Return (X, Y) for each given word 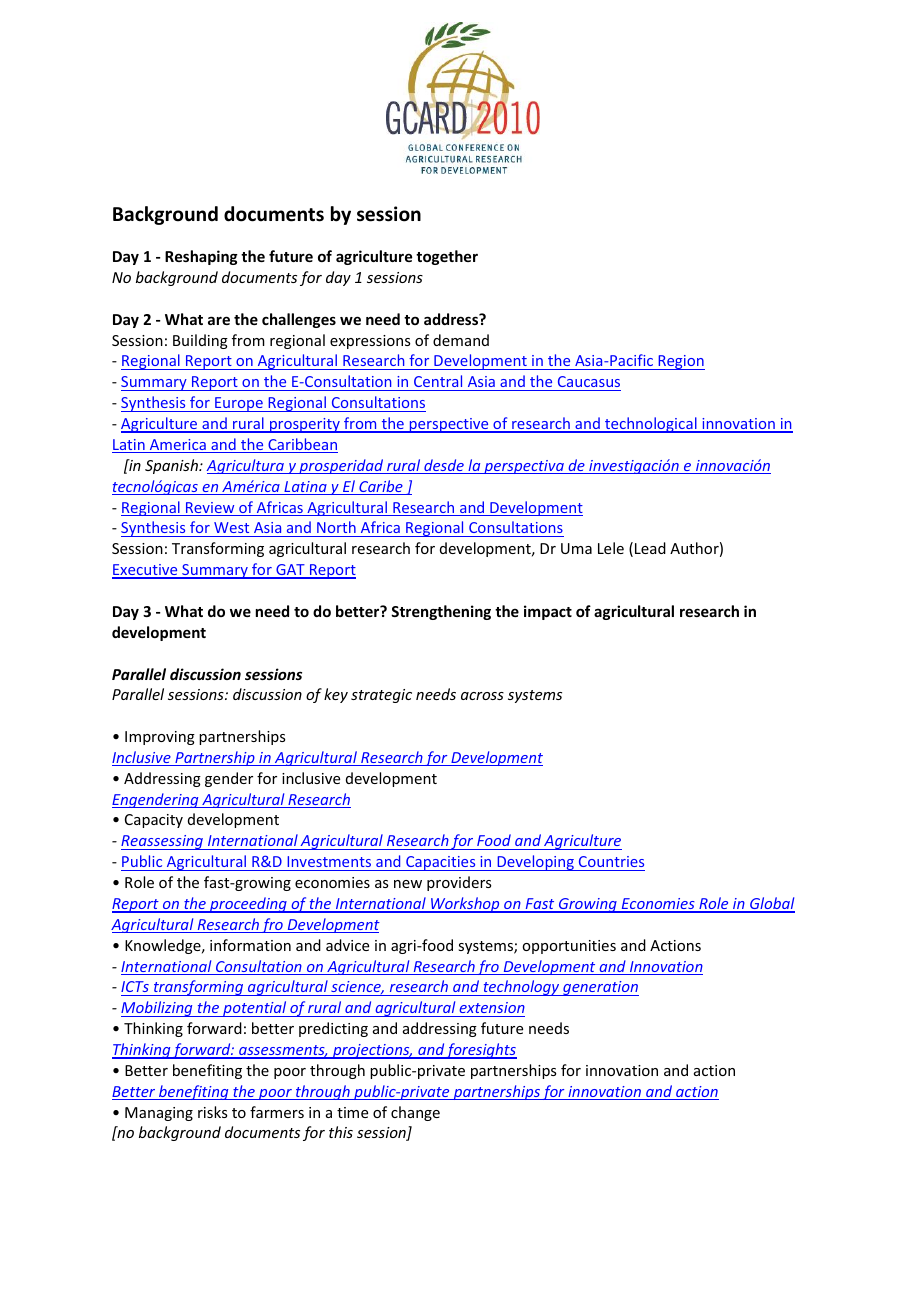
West (231, 527)
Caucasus (589, 381)
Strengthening (441, 612)
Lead (650, 548)
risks (212, 1112)
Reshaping (201, 257)
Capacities (441, 863)
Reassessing (163, 842)
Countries (611, 861)
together (447, 257)
